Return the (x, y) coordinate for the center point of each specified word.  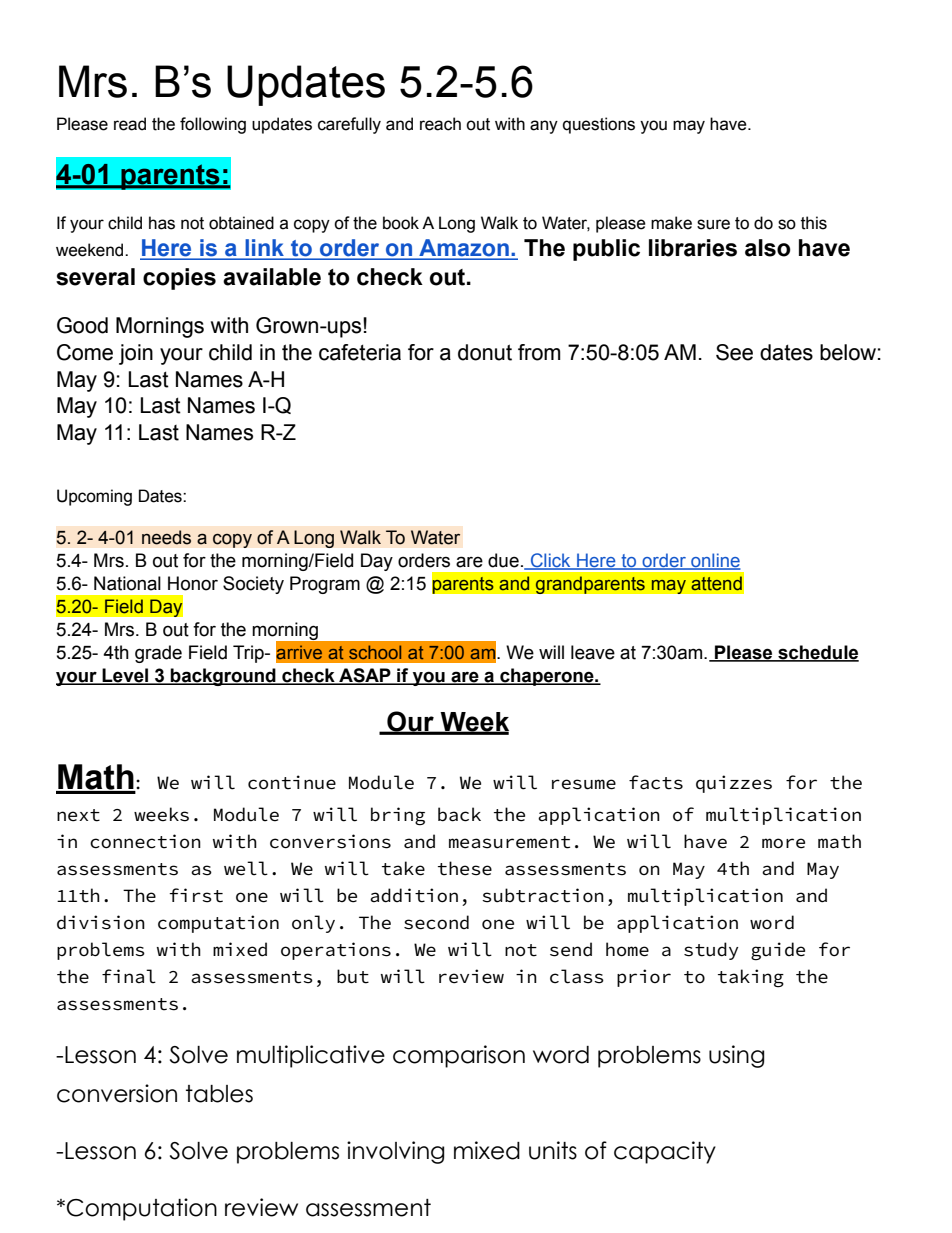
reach (440, 124)
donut (485, 352)
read (130, 124)
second (436, 922)
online (715, 561)
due (503, 560)
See (734, 352)
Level (125, 676)
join (136, 354)
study (711, 951)
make (671, 223)
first (196, 895)
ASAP (365, 676)
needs (166, 537)
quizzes (734, 784)
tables (219, 1094)
